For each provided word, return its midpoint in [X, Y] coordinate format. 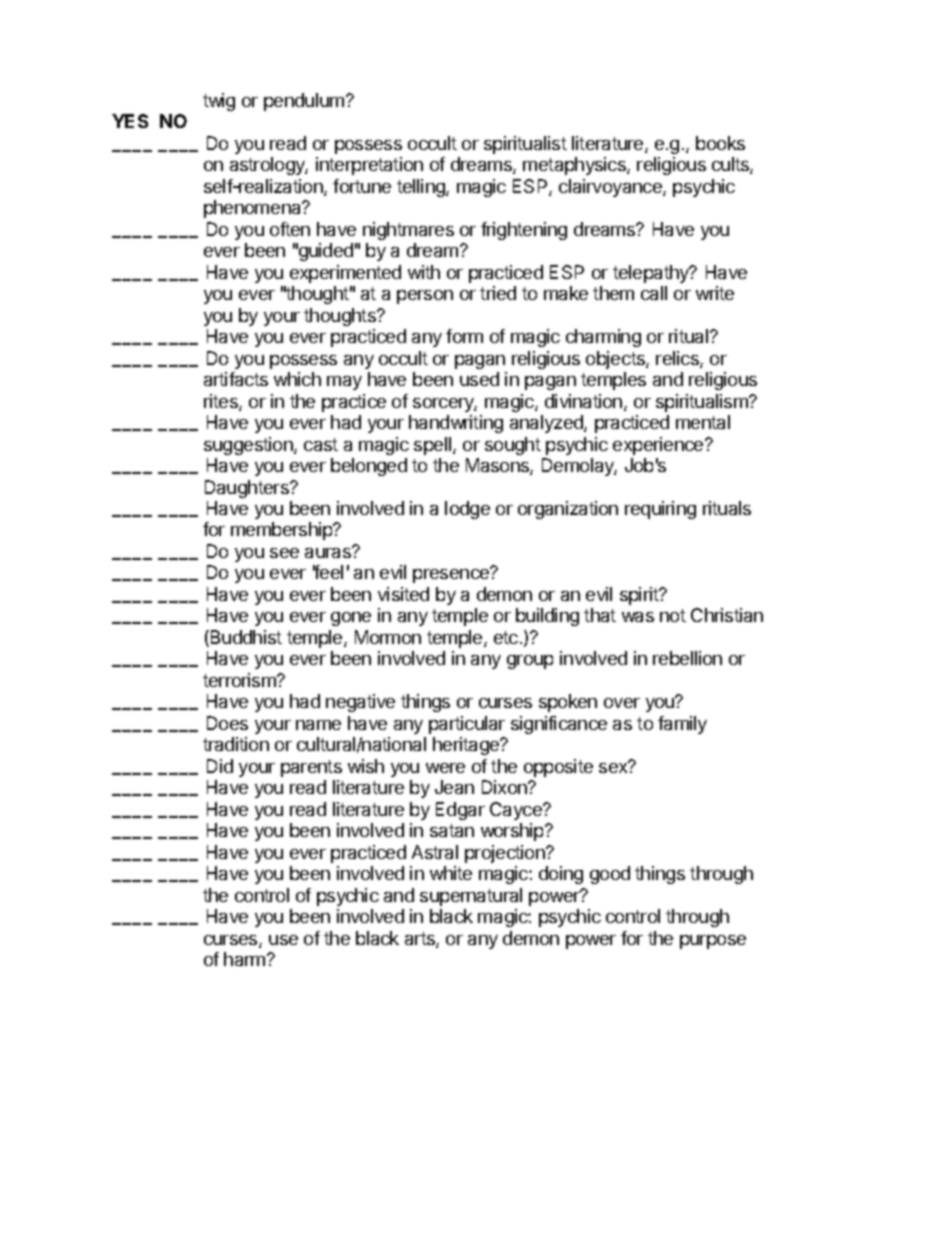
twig [219, 102]
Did [220, 766]
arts [421, 940]
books [720, 143]
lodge [467, 510]
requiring [660, 510]
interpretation [369, 166]
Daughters [248, 489]
